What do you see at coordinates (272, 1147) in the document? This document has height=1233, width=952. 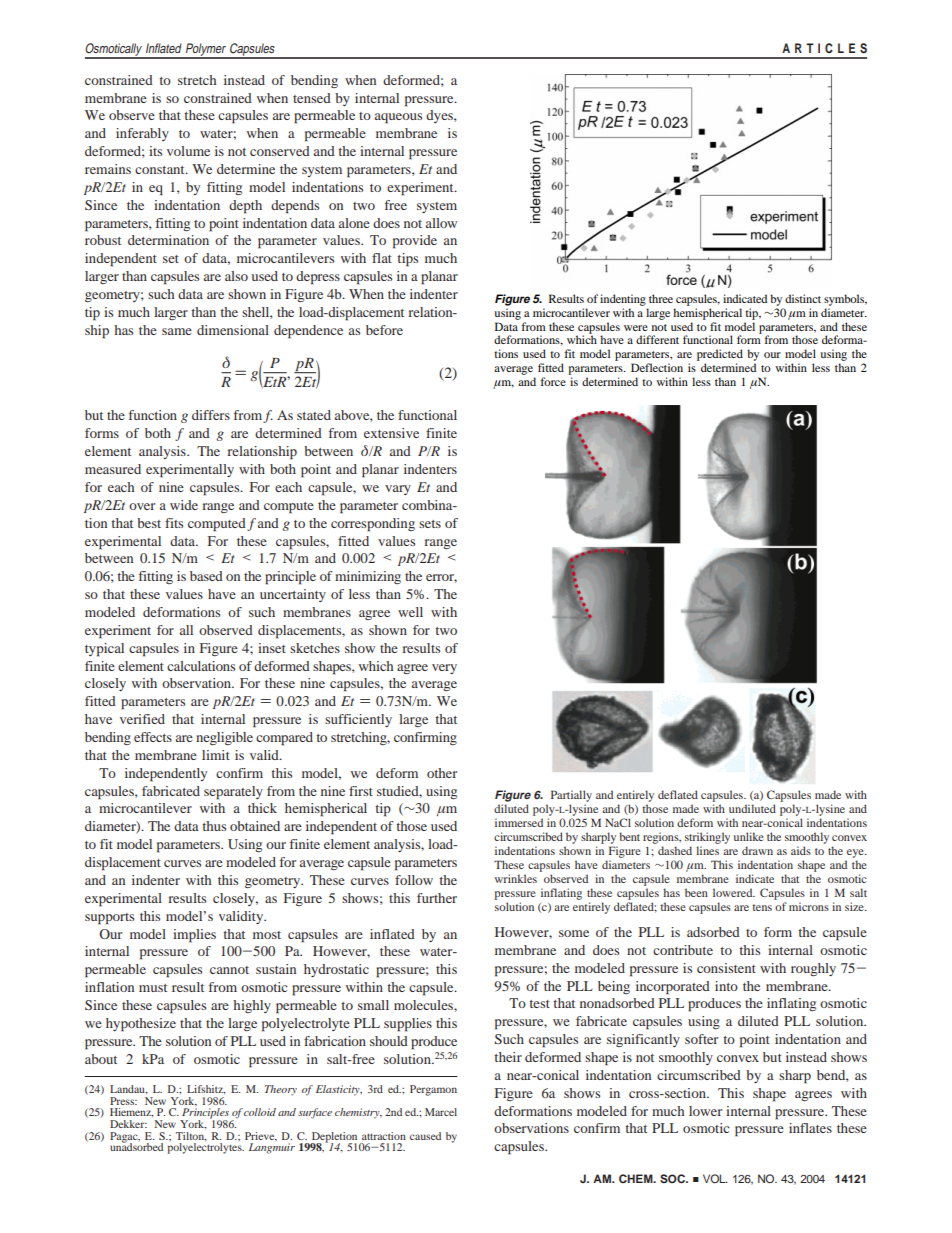 I see `Langmuir` at bounding box center [272, 1147].
